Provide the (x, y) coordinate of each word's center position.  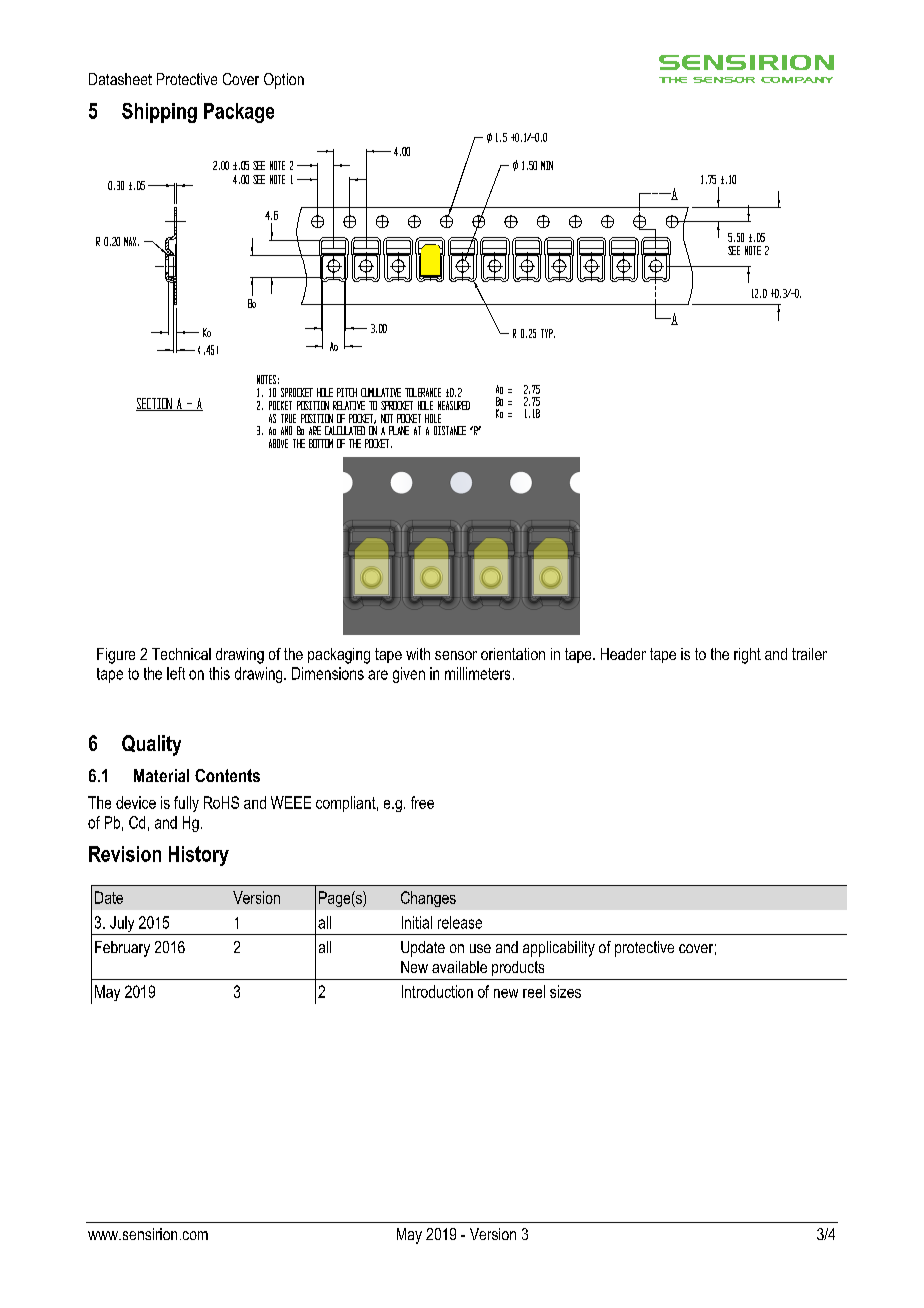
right (747, 656)
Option (284, 81)
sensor (456, 655)
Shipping (159, 113)
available (459, 967)
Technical (181, 654)
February (122, 949)
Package (239, 113)
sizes (565, 991)
